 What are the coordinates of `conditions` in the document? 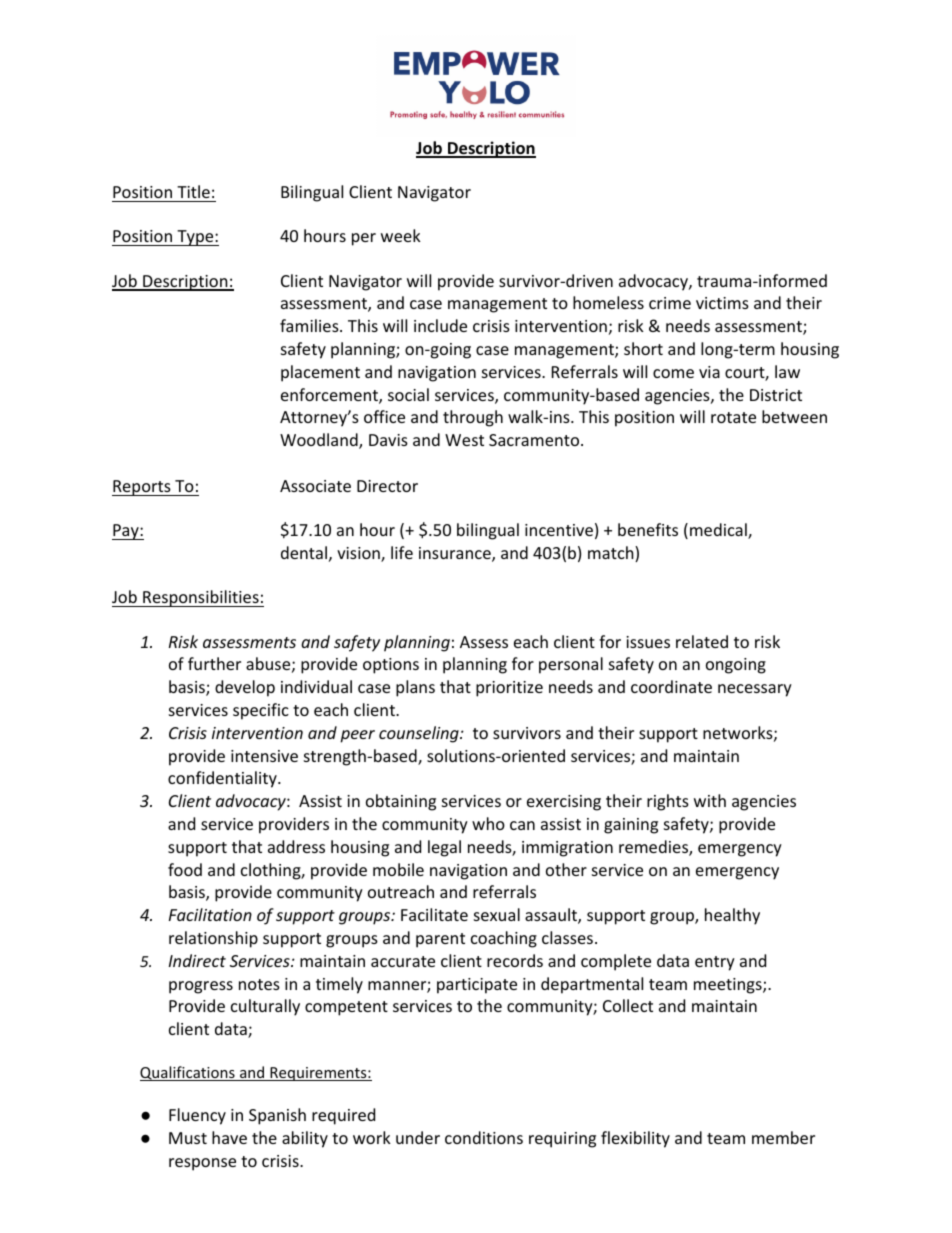 It's located at (484, 1137).
